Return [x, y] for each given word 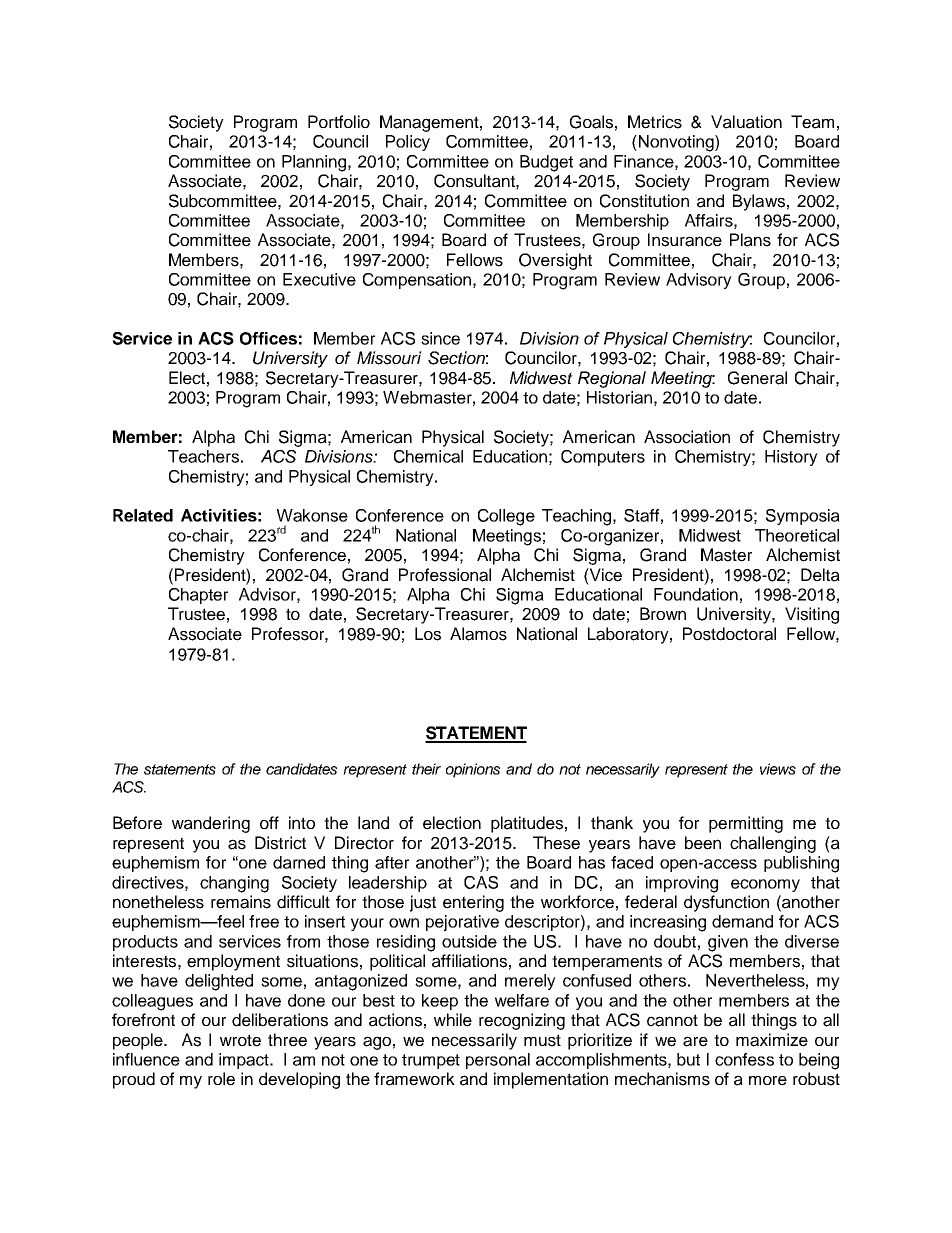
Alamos [478, 634]
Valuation [746, 122]
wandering [211, 824]
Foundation [696, 594]
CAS [481, 882]
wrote [240, 1040]
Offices [268, 338]
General [757, 378]
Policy [408, 143]
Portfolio [339, 121]
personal [498, 1061]
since [440, 338]
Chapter [198, 596]
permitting [746, 824]
